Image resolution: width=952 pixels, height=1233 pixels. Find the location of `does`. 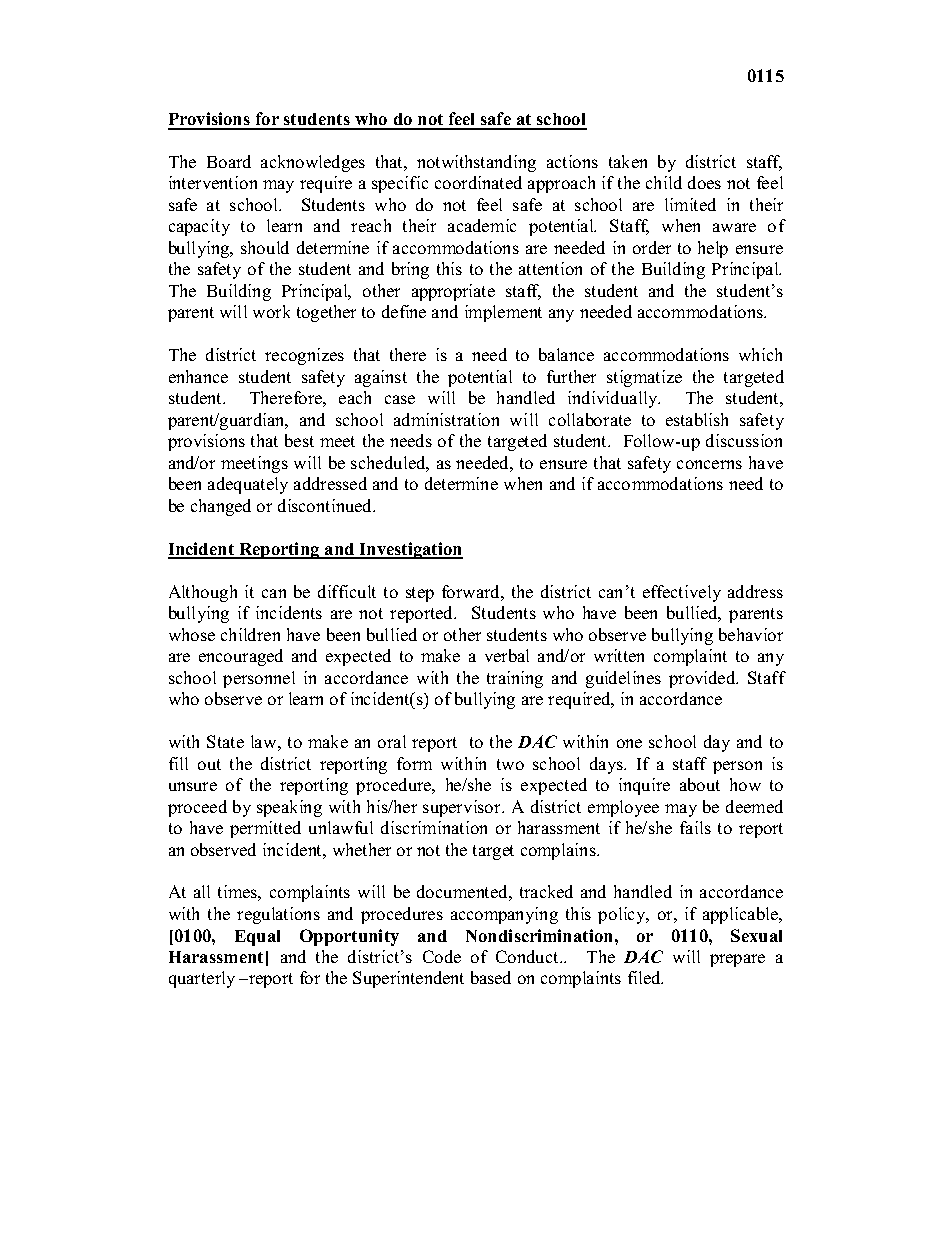

does is located at coordinates (704, 182).
